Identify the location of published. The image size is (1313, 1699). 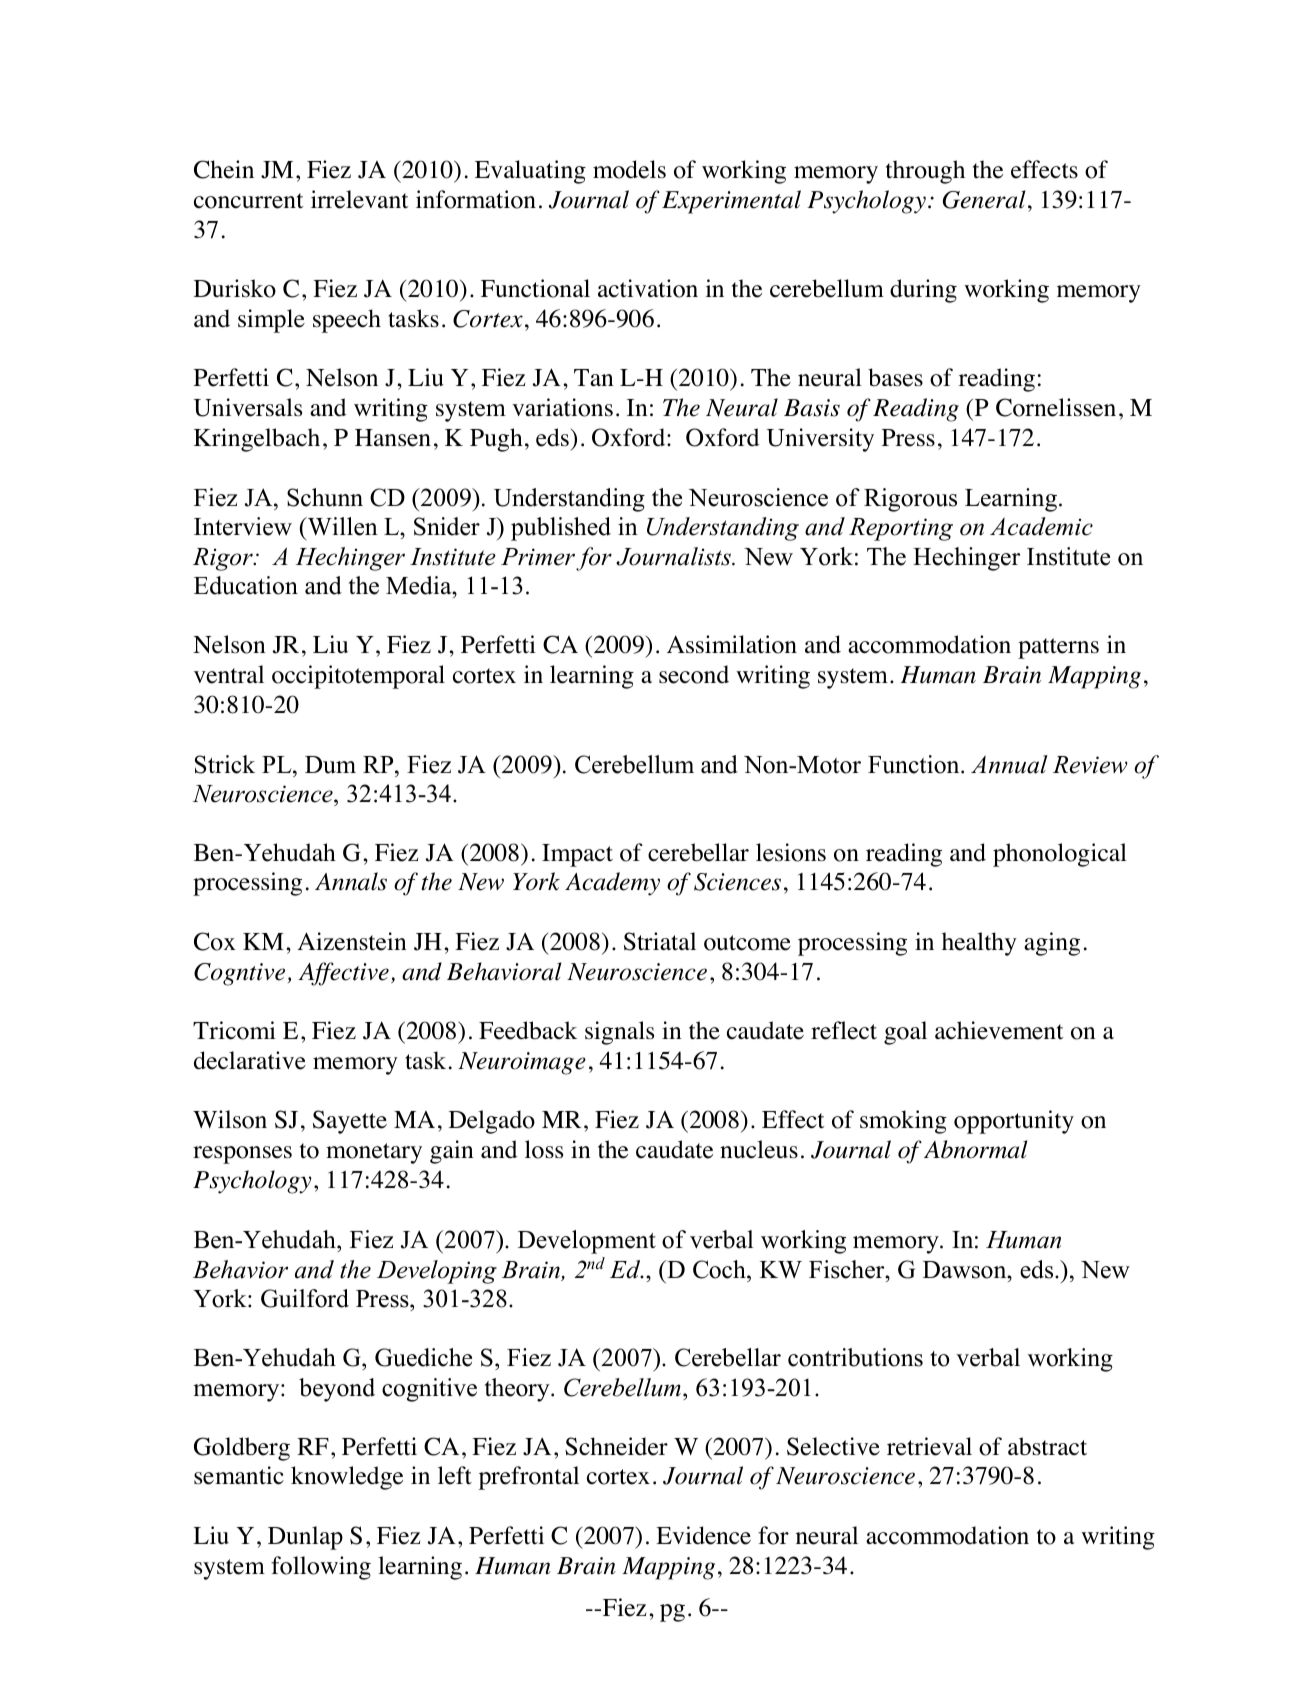
(561, 529).
